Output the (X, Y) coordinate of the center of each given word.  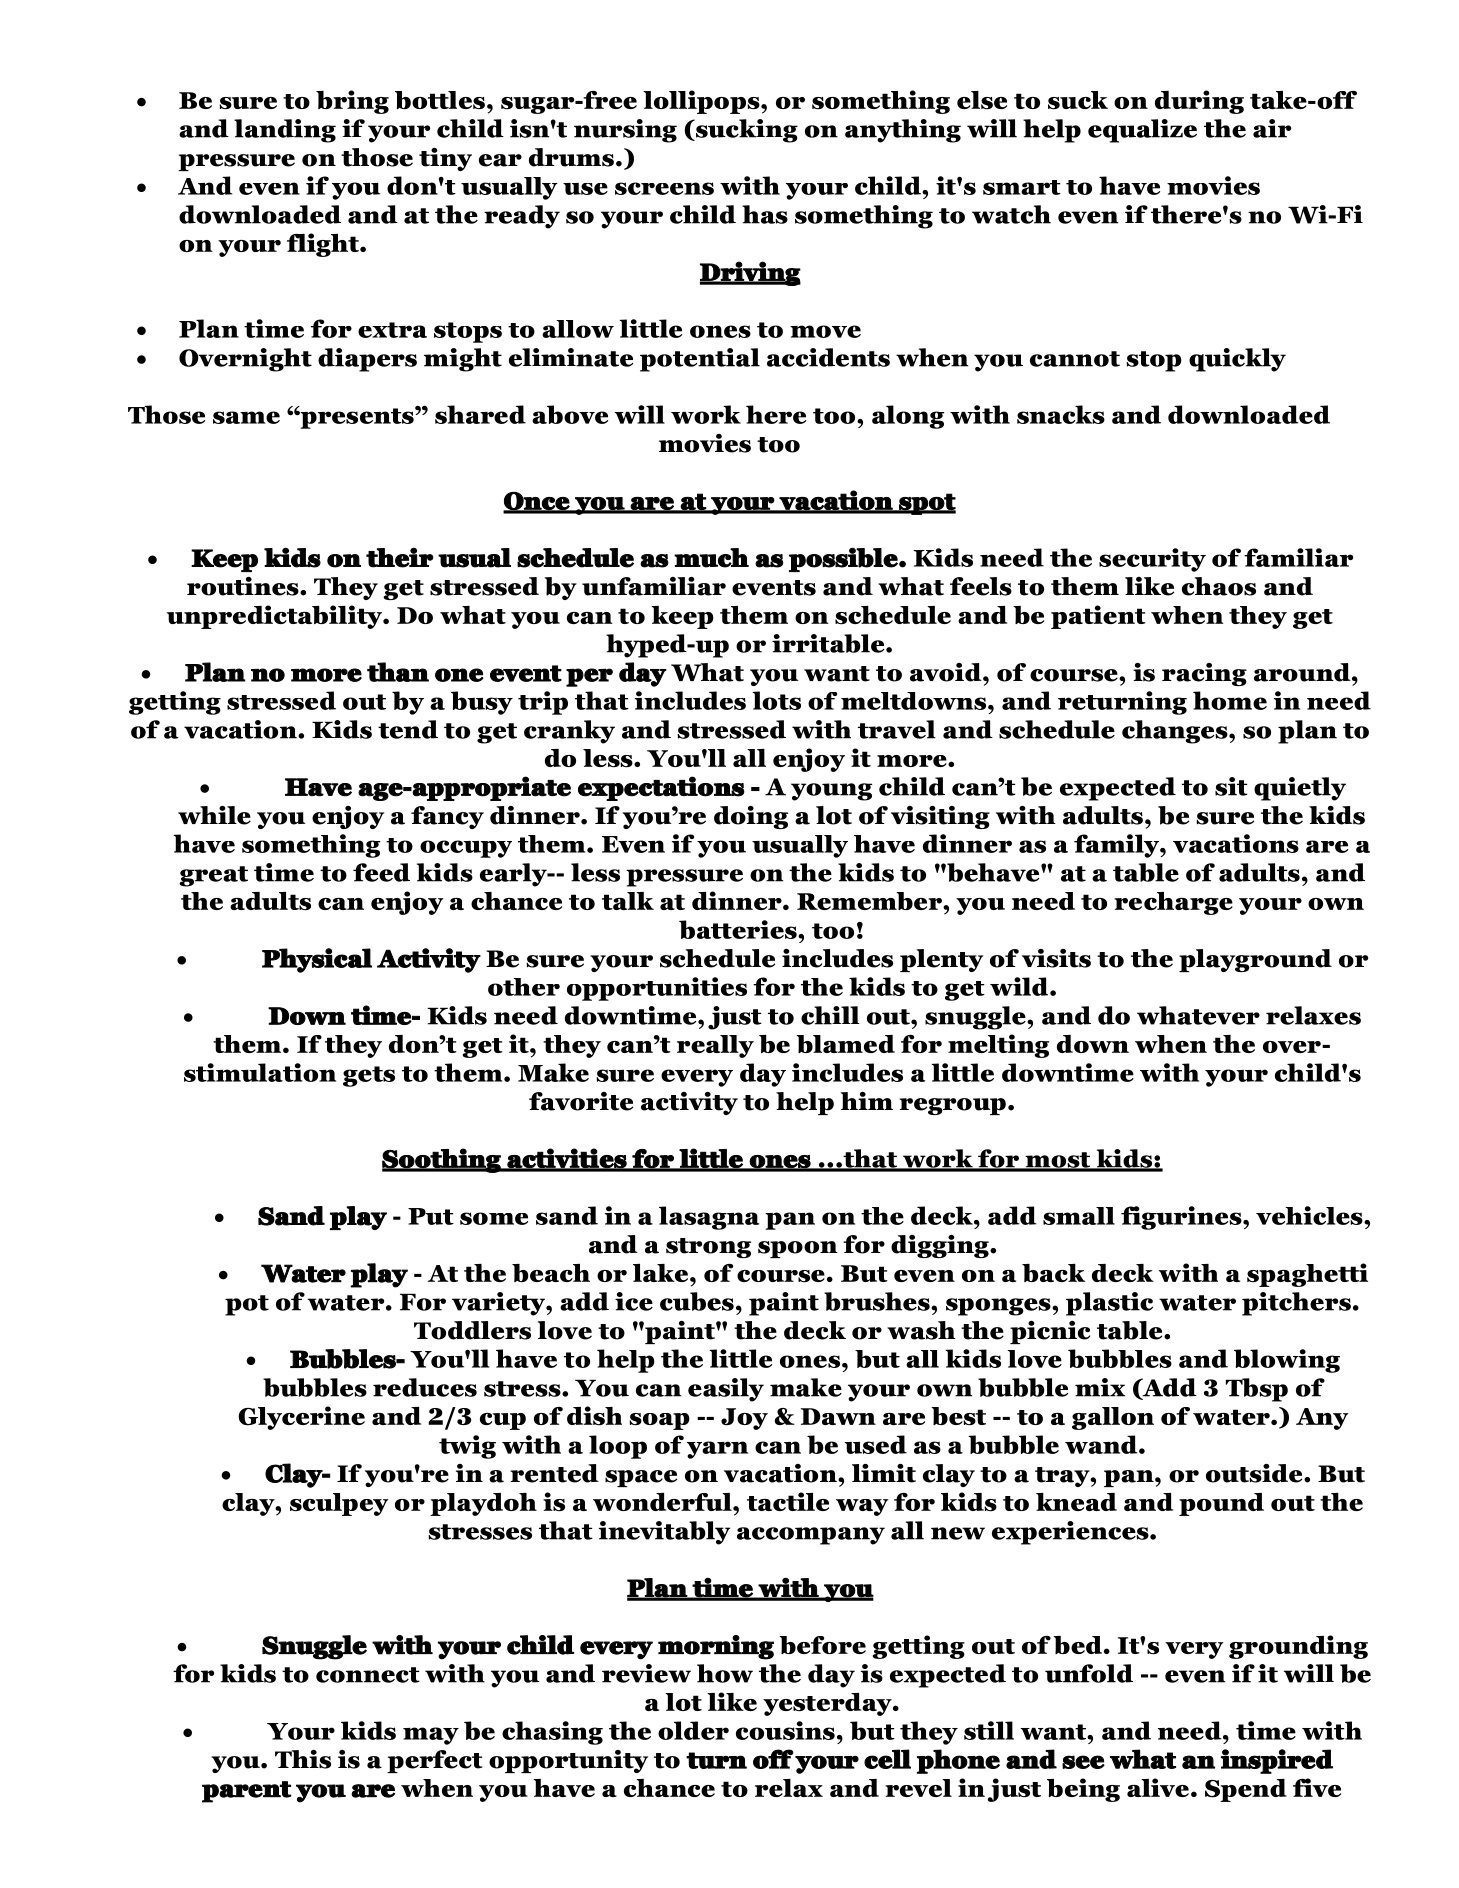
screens (664, 188)
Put (431, 1216)
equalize (1142, 131)
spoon (798, 1249)
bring (352, 102)
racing (1204, 674)
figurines (1182, 1218)
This (303, 1759)
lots (776, 700)
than (398, 672)
